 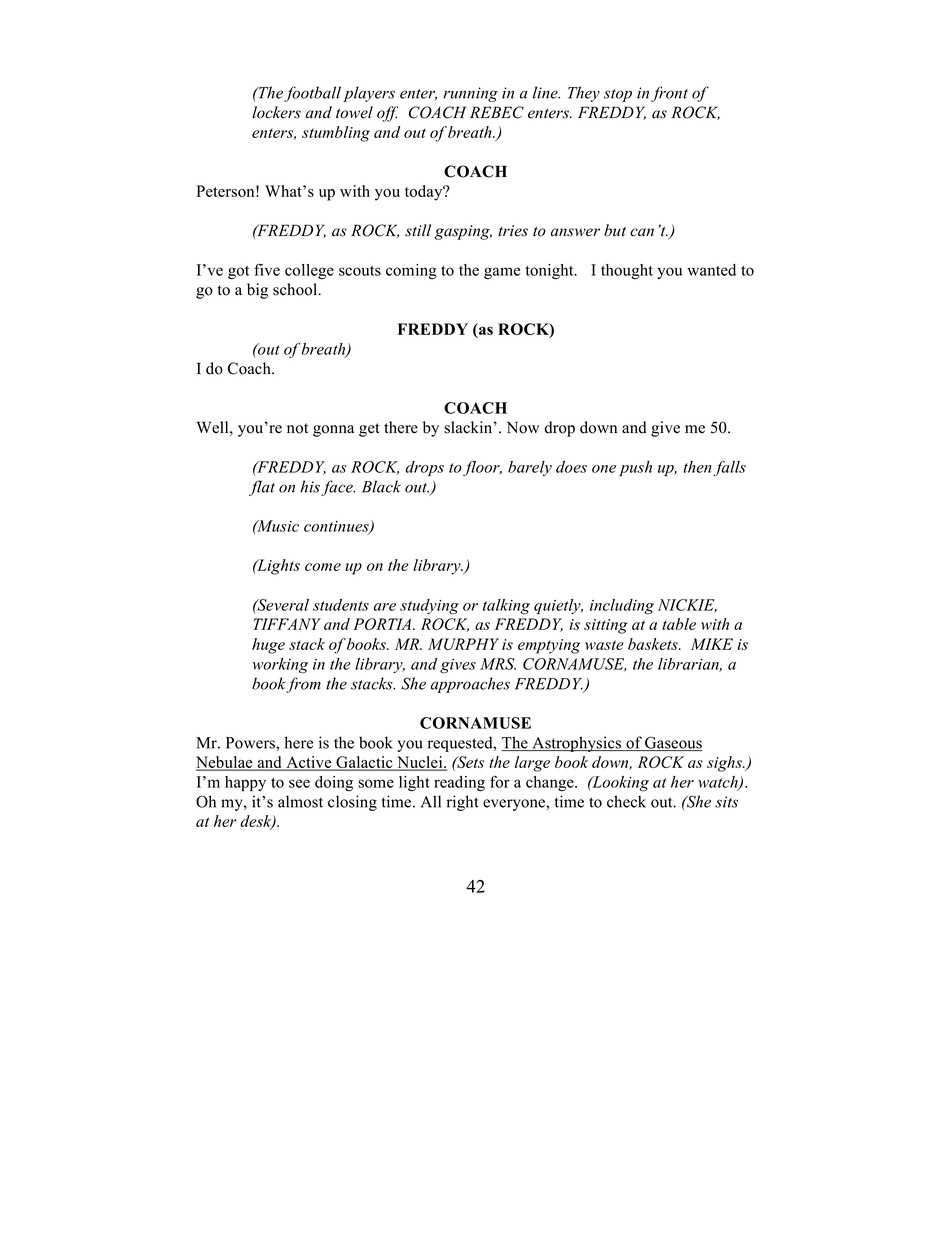 I want to click on school, so click(x=296, y=289).
